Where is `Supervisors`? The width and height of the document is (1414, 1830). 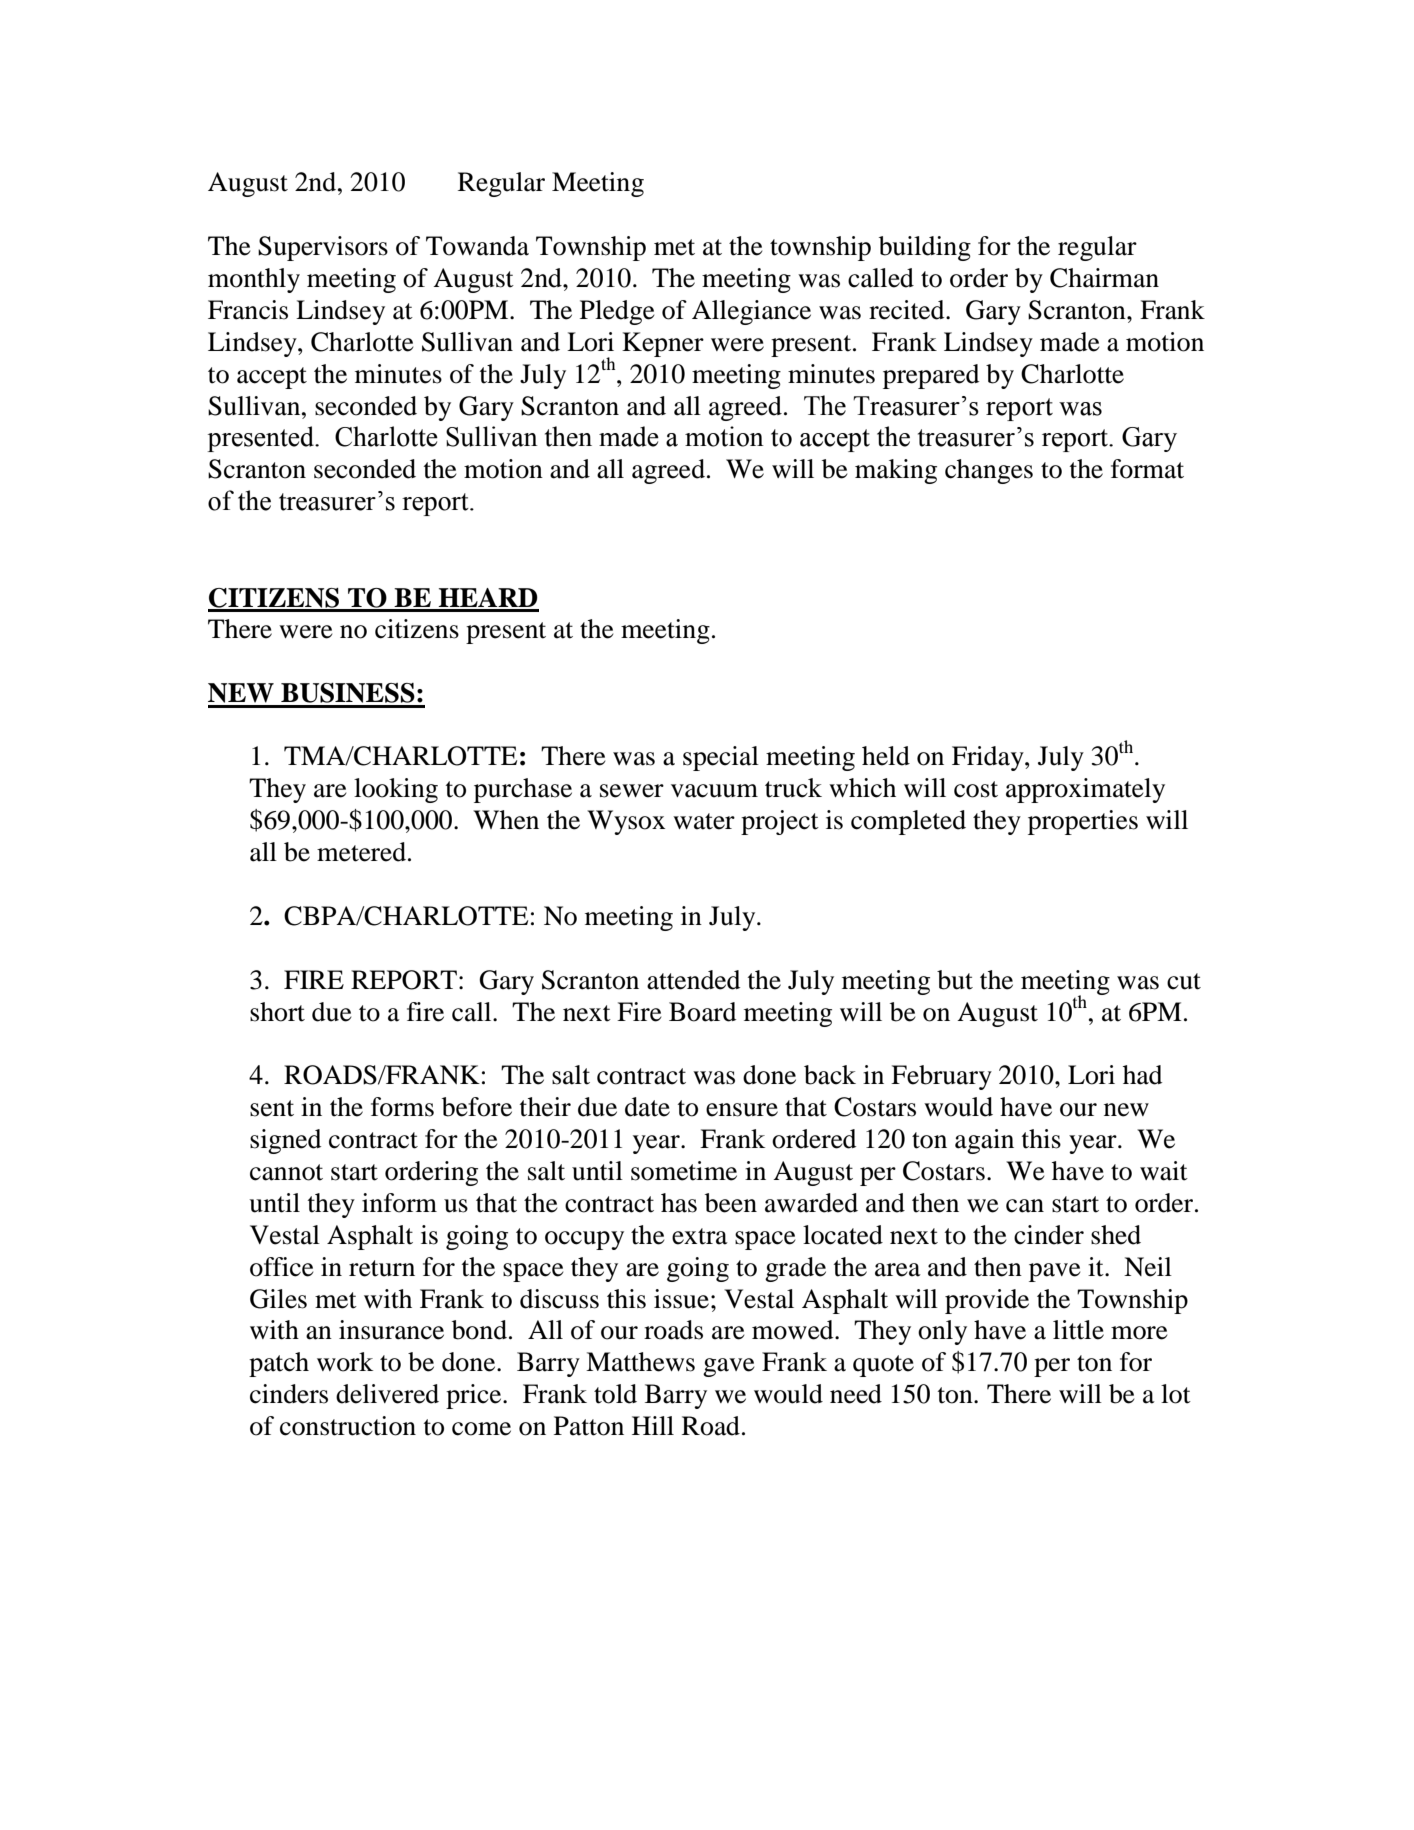
Supervisors is located at coordinates (323, 248).
